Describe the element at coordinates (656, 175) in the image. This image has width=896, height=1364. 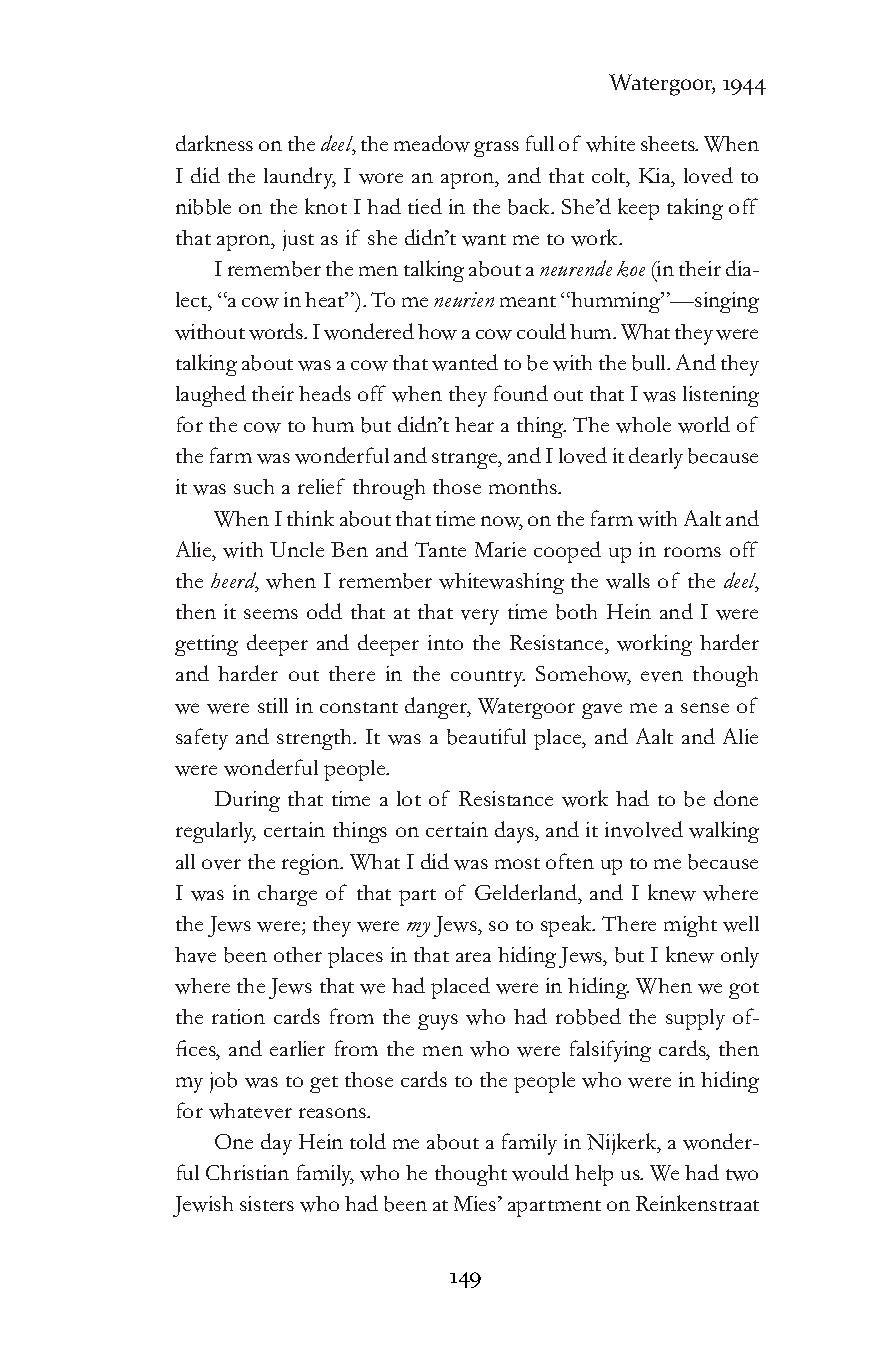
I see `Kia` at that location.
